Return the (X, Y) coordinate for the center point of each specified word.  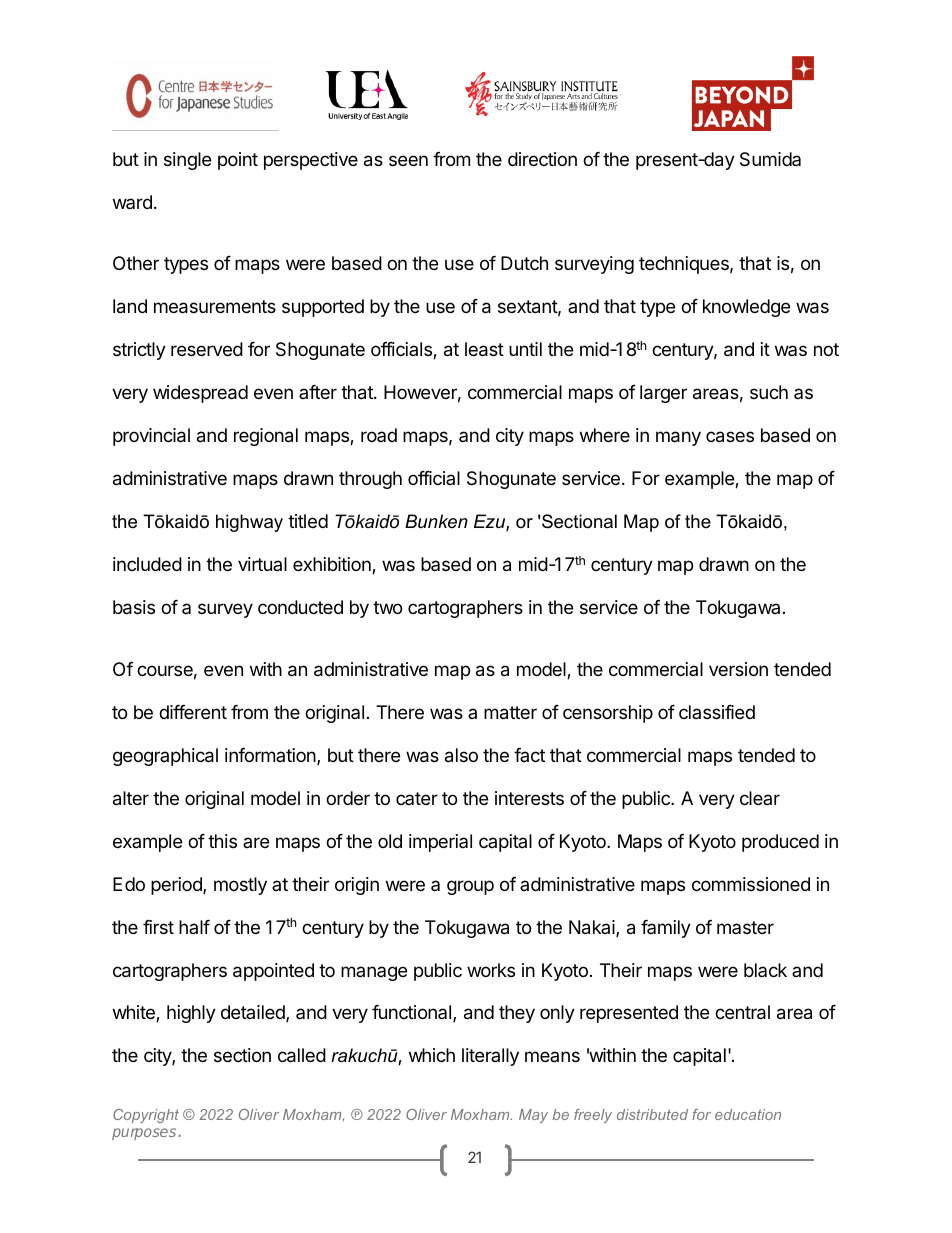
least (484, 349)
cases (730, 437)
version (738, 669)
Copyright (146, 1116)
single (187, 161)
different (193, 712)
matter (510, 713)
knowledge (746, 308)
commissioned (751, 884)
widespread (200, 394)
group (470, 887)
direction (542, 159)
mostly (240, 886)
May (533, 1116)
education (748, 1114)
